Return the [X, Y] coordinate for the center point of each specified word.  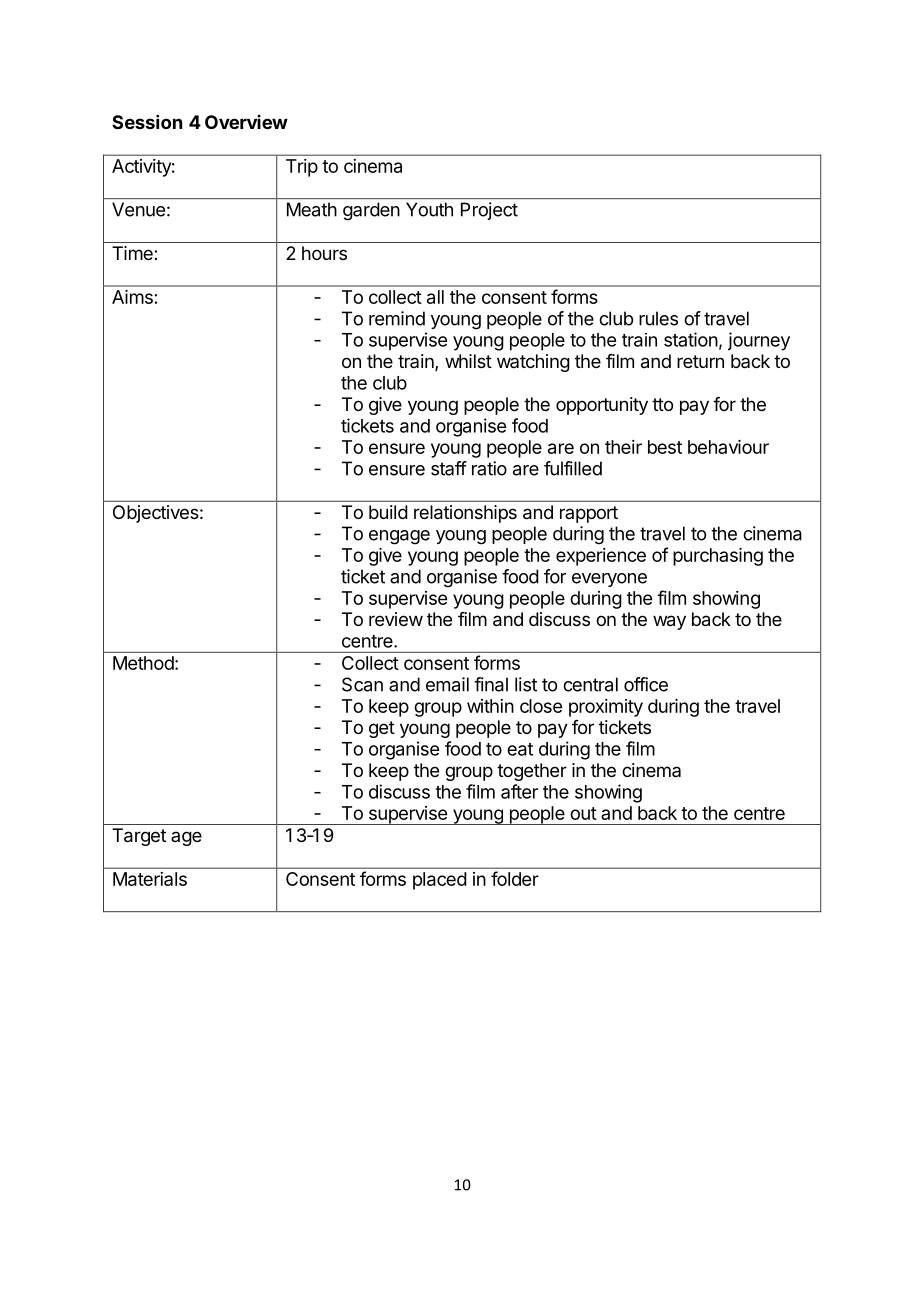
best [665, 447]
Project [489, 211]
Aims [132, 297]
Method [143, 663]
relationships [465, 514]
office [646, 684]
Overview [246, 122]
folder [515, 878]
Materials [150, 879]
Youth [429, 209]
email [447, 684]
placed [440, 881]
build [388, 512]
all [435, 297]
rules [658, 318]
